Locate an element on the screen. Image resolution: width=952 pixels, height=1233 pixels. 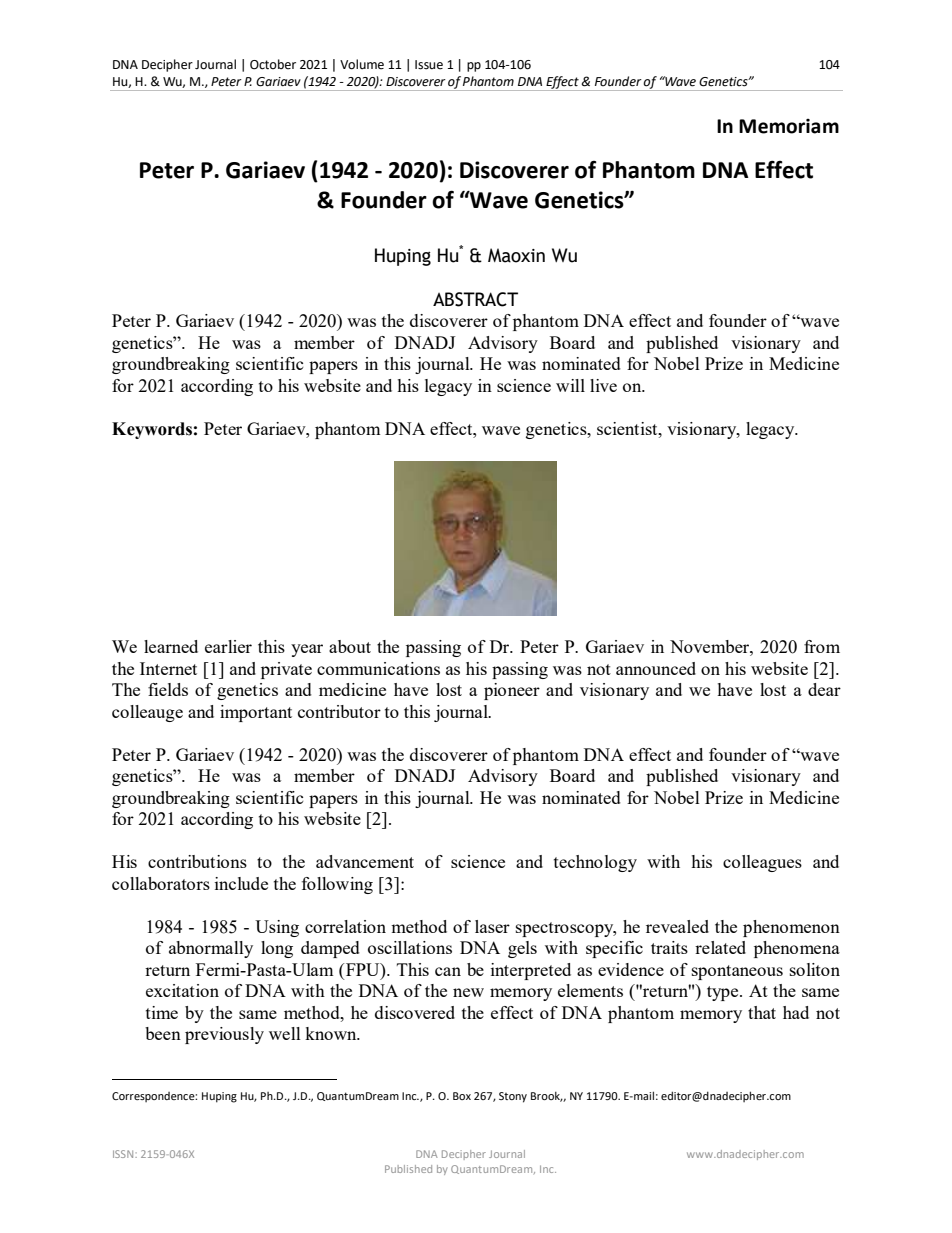
October is located at coordinates (273, 64).
